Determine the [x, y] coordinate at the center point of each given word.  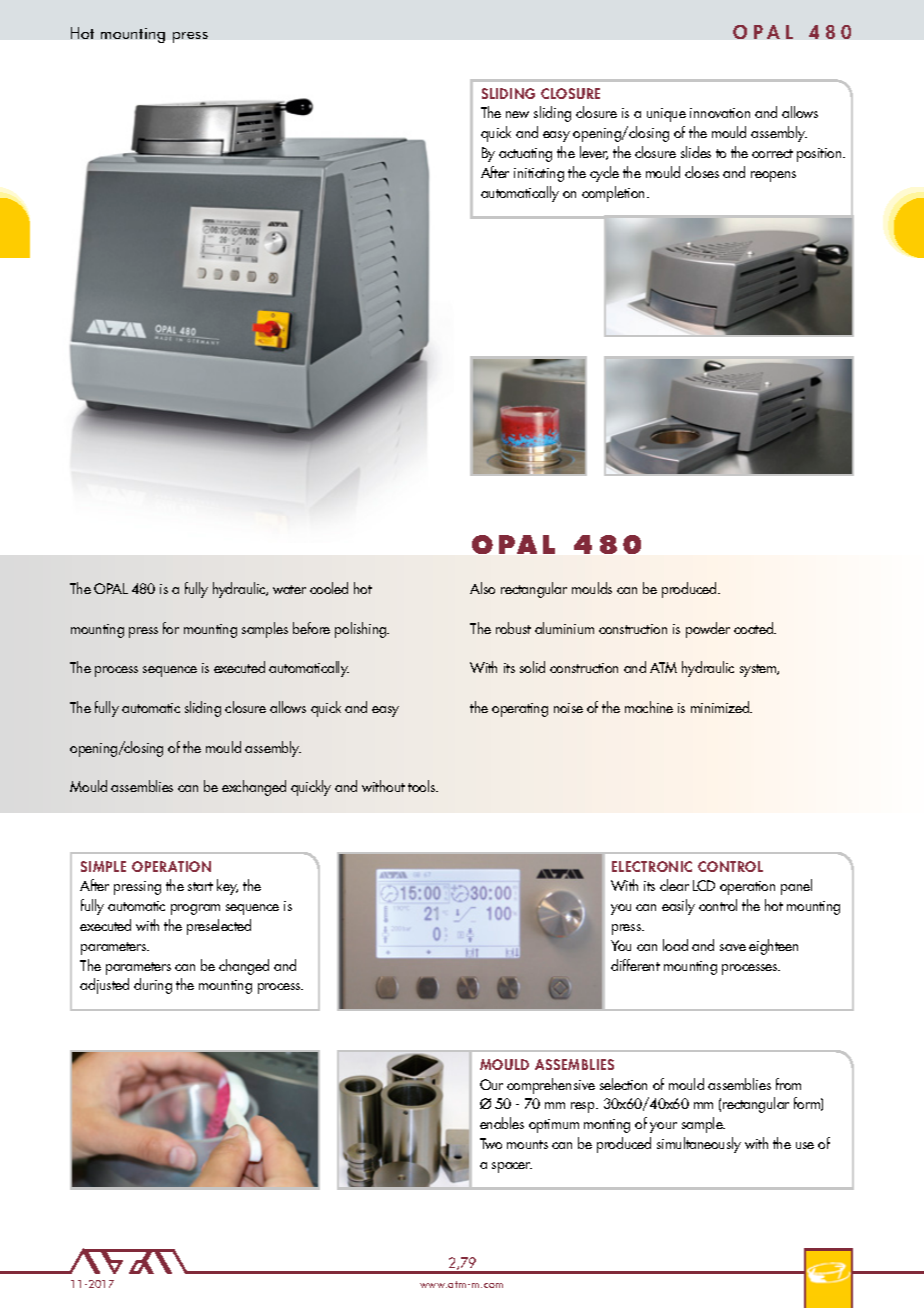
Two [491, 1143]
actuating [525, 155]
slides [696, 152]
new [517, 114]
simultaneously [699, 1145]
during [153, 986]
